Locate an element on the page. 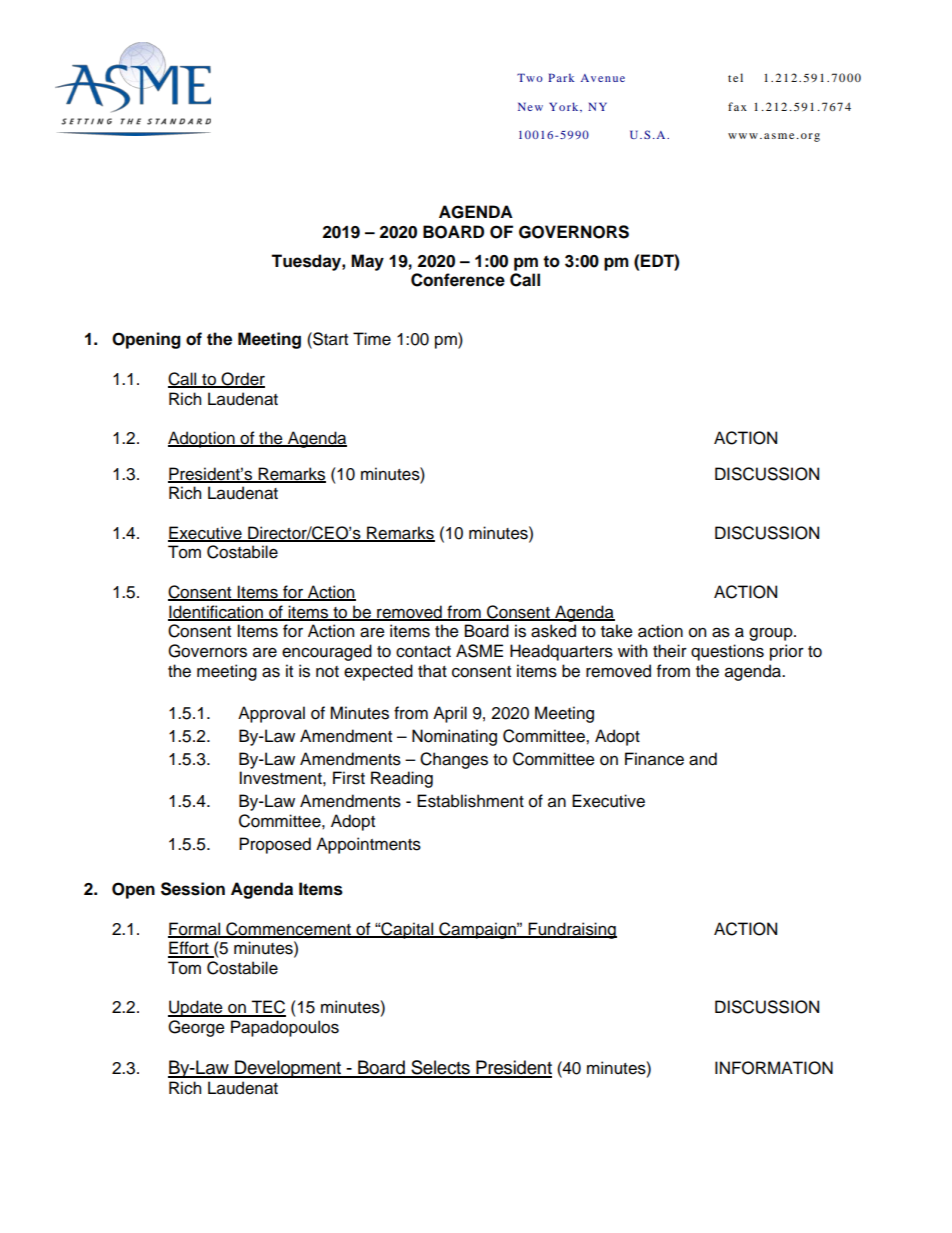 This page has height=1233, width=952. TEC is located at coordinates (267, 1008).
